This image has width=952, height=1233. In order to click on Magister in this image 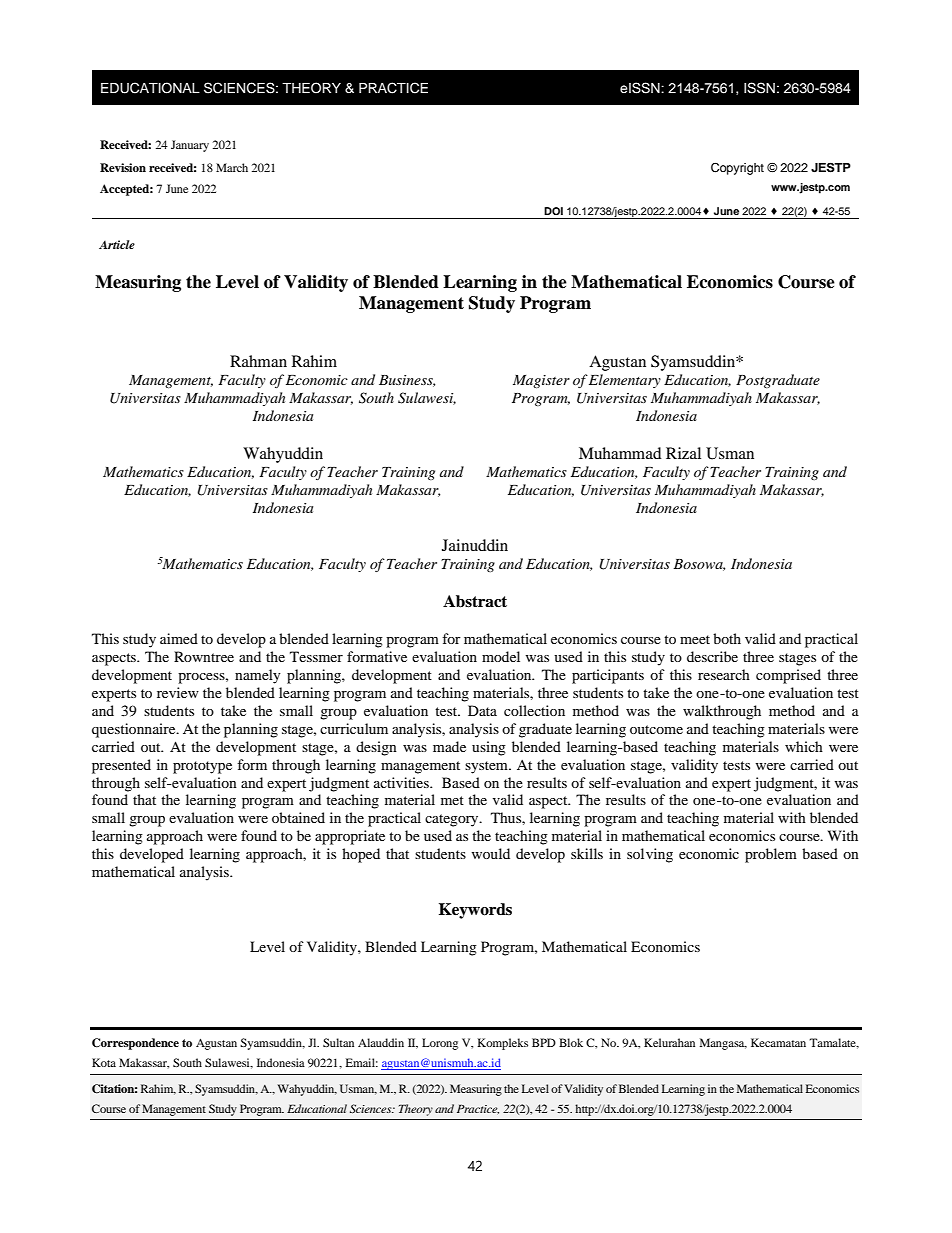, I will do `click(541, 381)`.
